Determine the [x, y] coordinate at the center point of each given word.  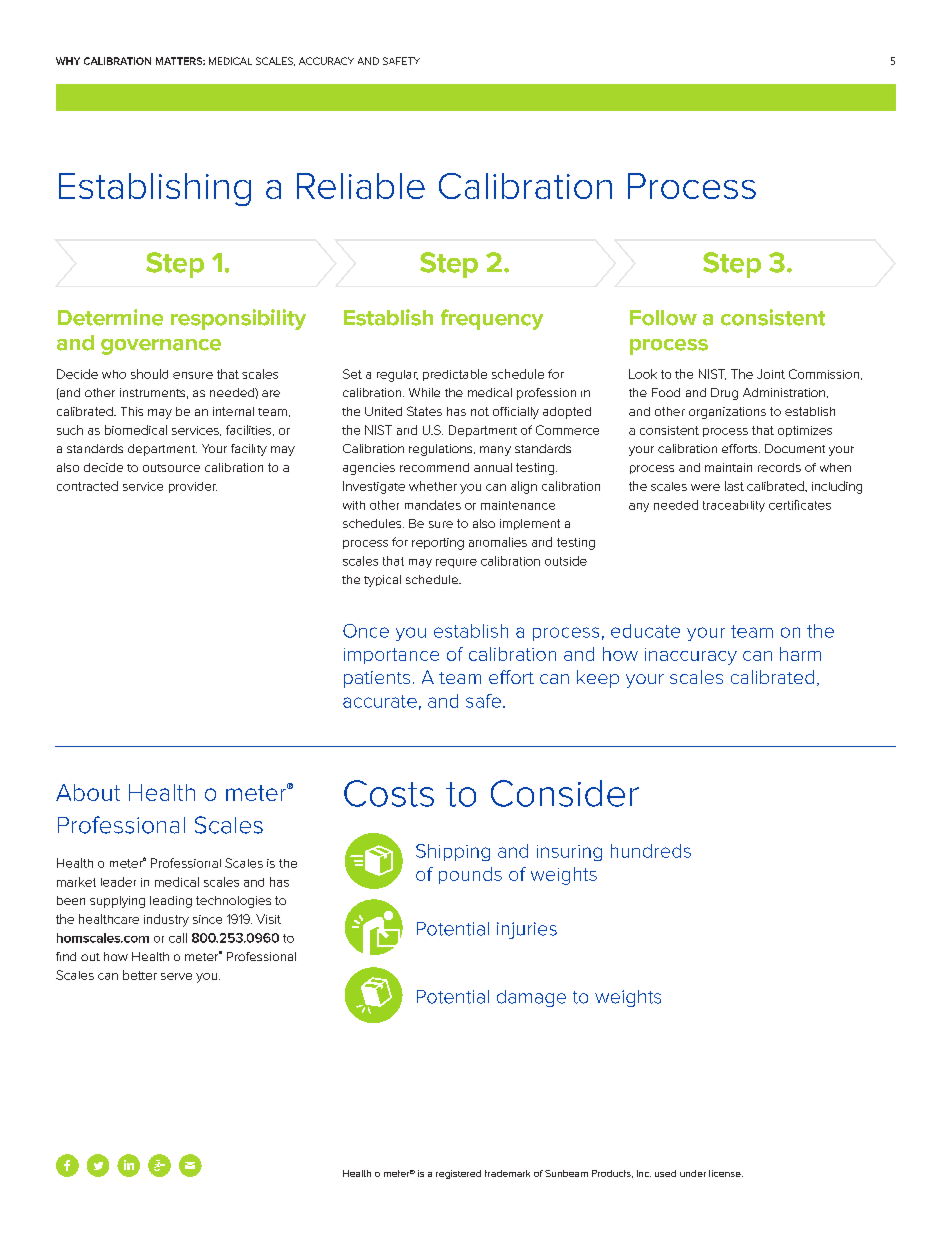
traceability [734, 506]
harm [800, 654]
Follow [663, 318]
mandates [433, 505]
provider [193, 487]
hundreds [651, 851]
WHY [68, 61]
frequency [492, 319]
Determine [110, 317]
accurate [380, 701]
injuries [527, 930]
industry [166, 920]
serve [176, 976]
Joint [771, 374]
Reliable [361, 186]
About [88, 792]
